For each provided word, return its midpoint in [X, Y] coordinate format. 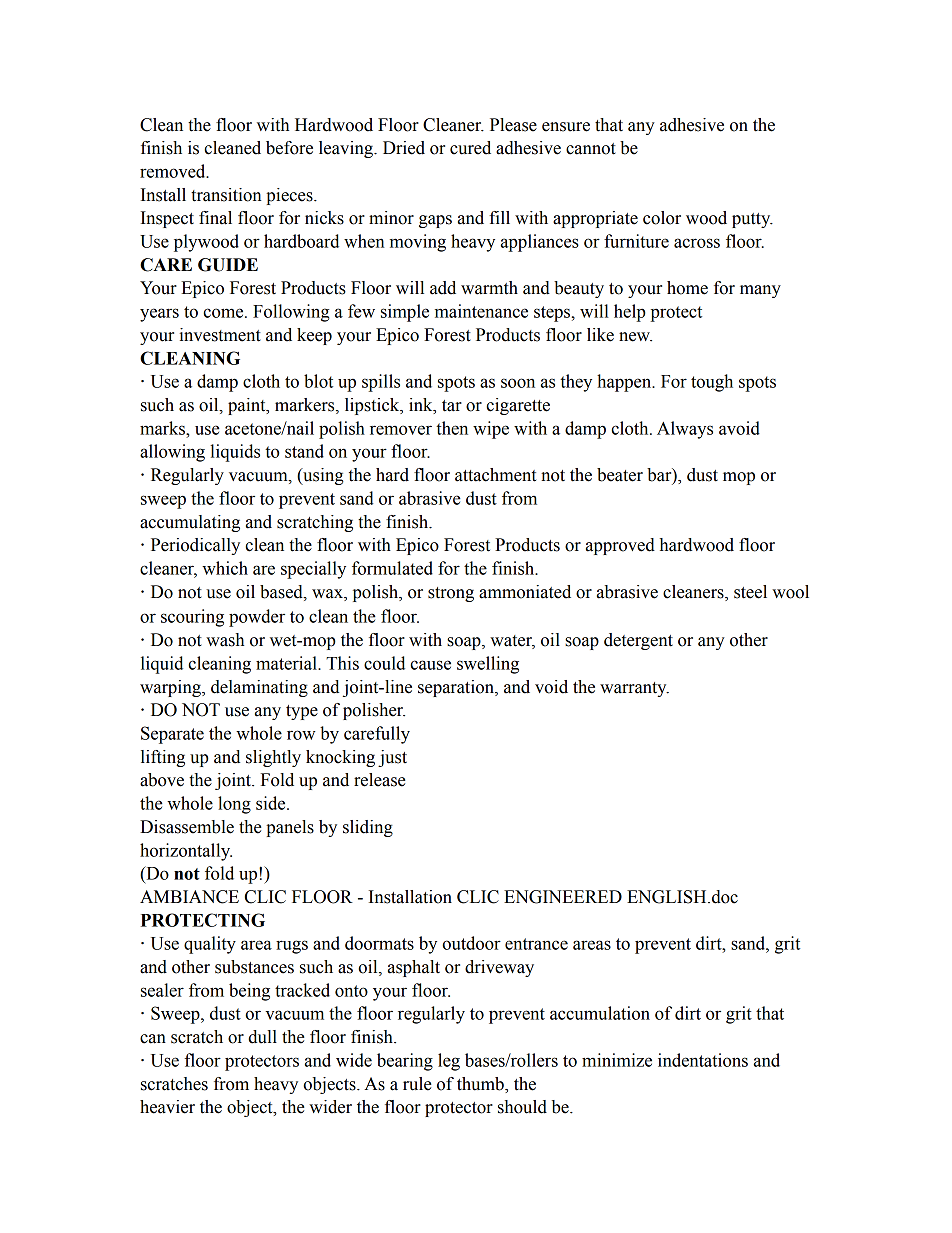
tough [712, 383]
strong [451, 594]
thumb [481, 1084]
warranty [634, 689]
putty [752, 220]
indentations [703, 1060]
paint [248, 406]
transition [226, 195]
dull [262, 1037]
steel [750, 592]
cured [470, 148]
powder [257, 618]
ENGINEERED [563, 897]
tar [452, 406]
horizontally [186, 852]
